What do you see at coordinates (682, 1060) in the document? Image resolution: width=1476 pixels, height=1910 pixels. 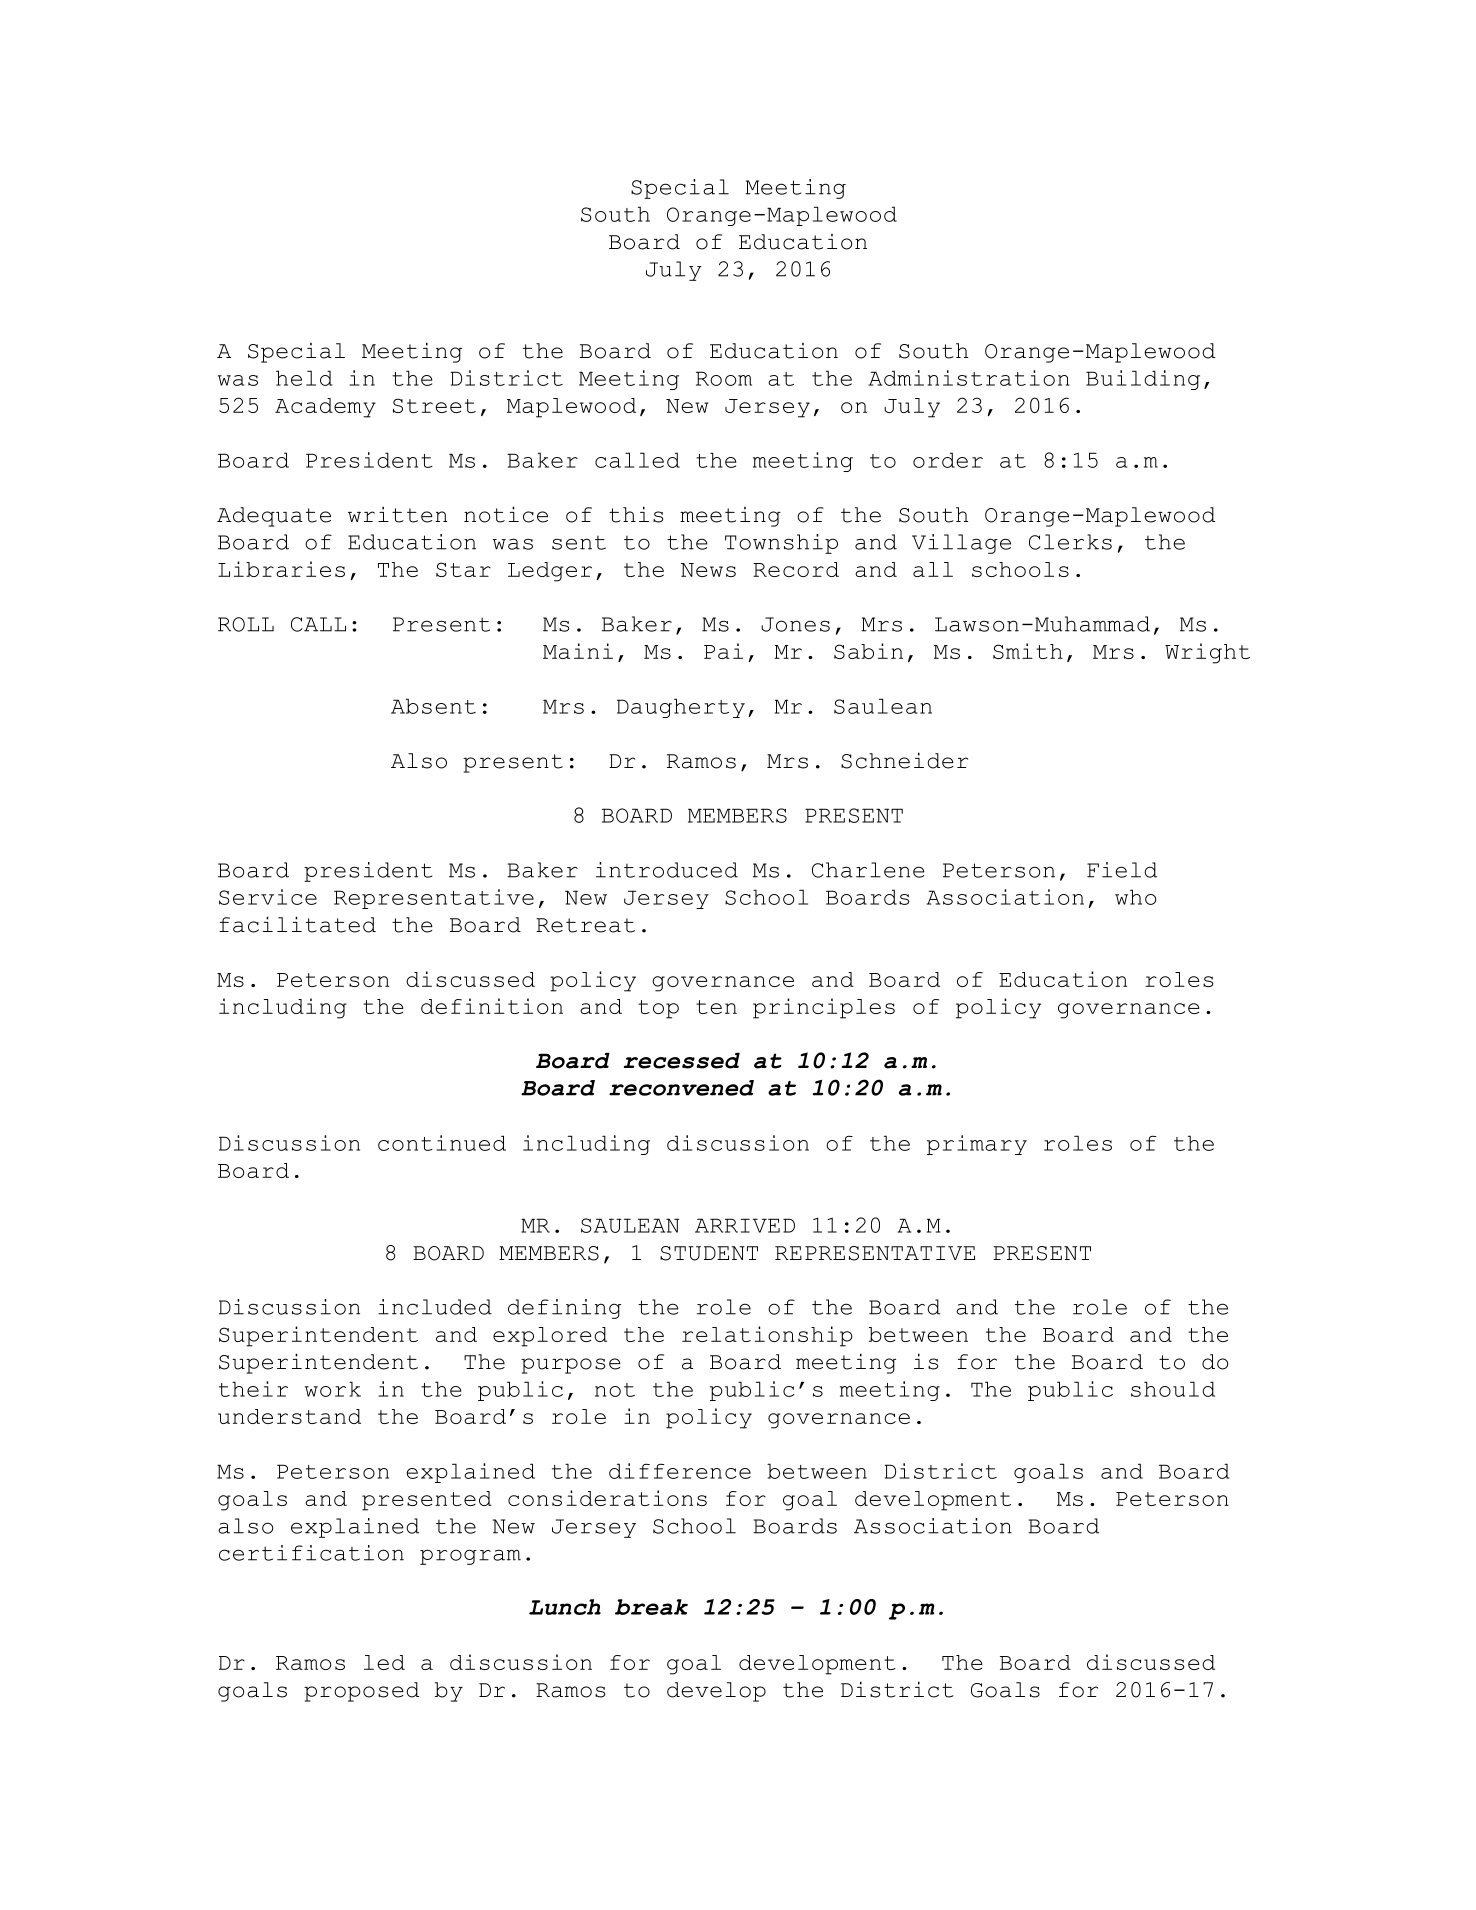 I see `recessed` at bounding box center [682, 1060].
